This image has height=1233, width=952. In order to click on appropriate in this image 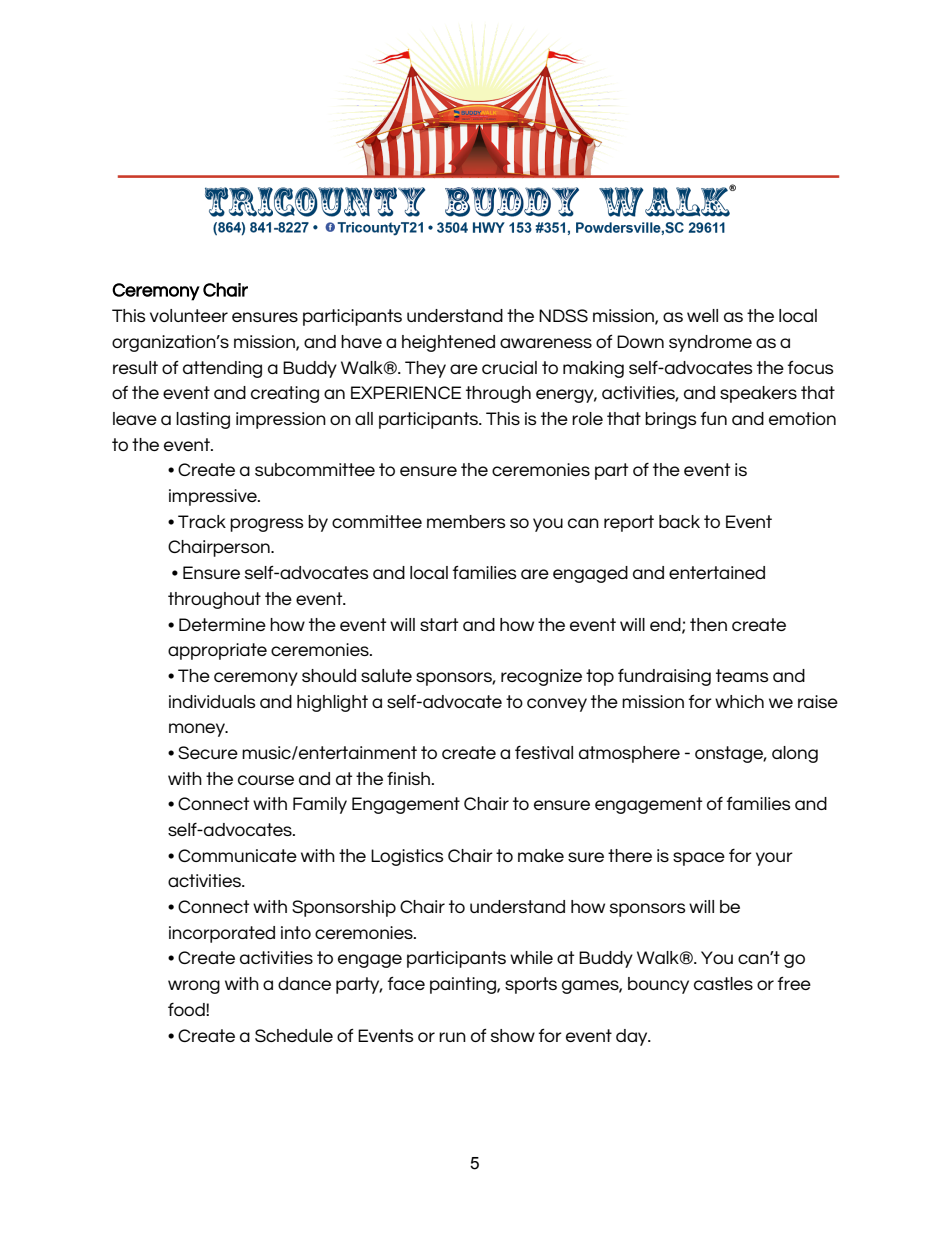, I will do `click(217, 651)`.
